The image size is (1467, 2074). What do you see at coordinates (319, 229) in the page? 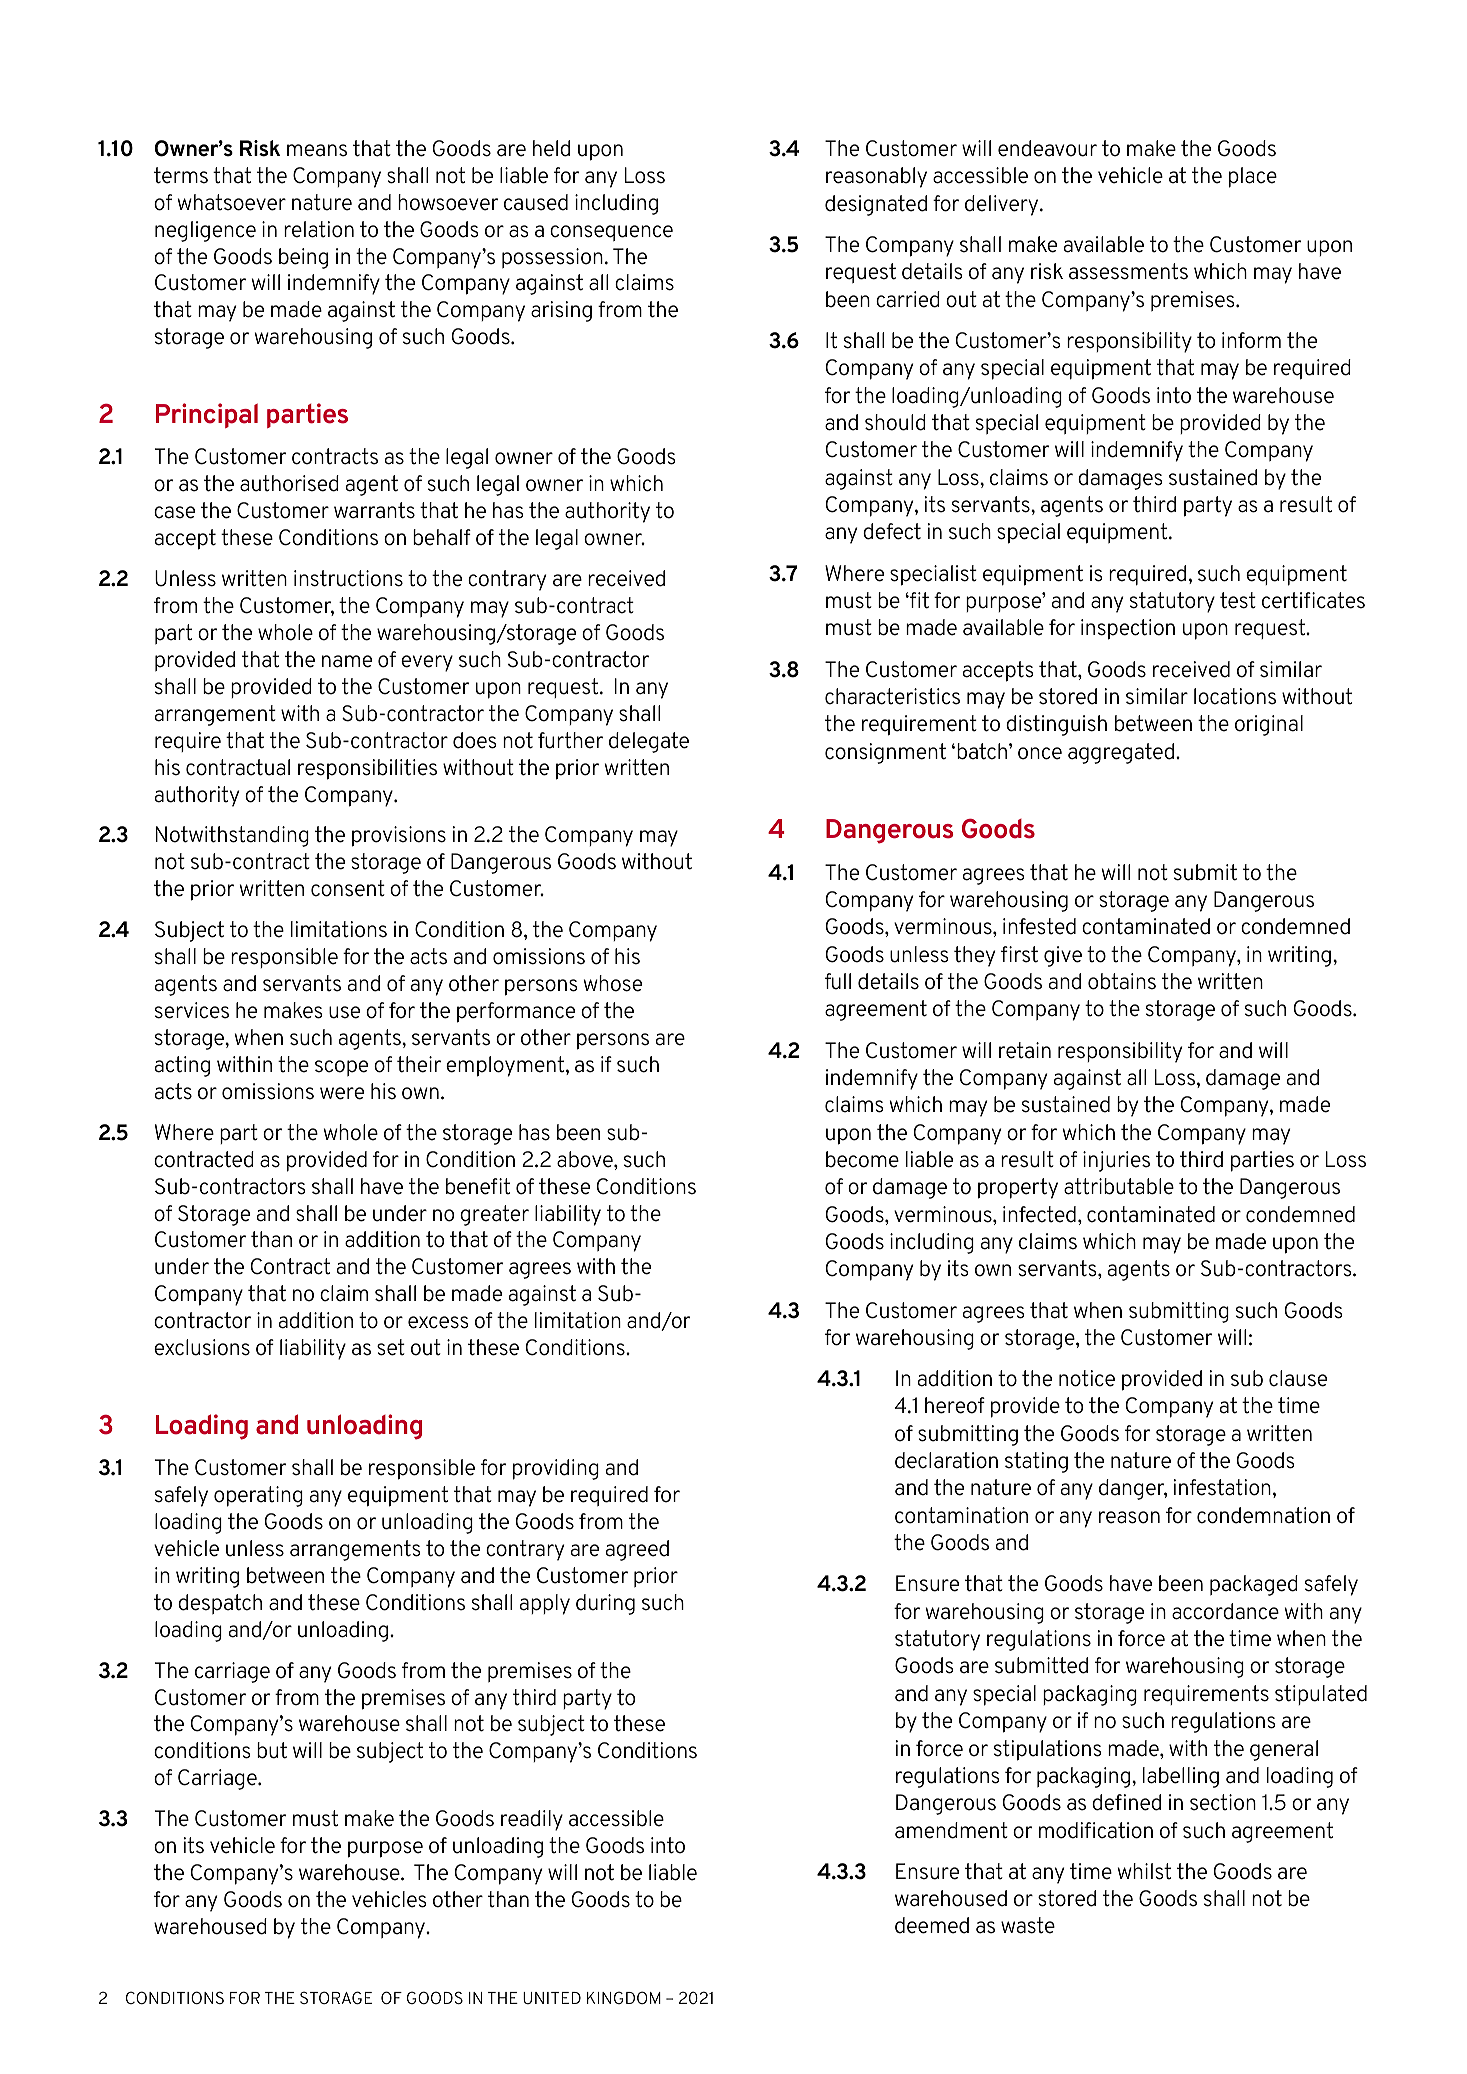
I see `relation` at bounding box center [319, 229].
